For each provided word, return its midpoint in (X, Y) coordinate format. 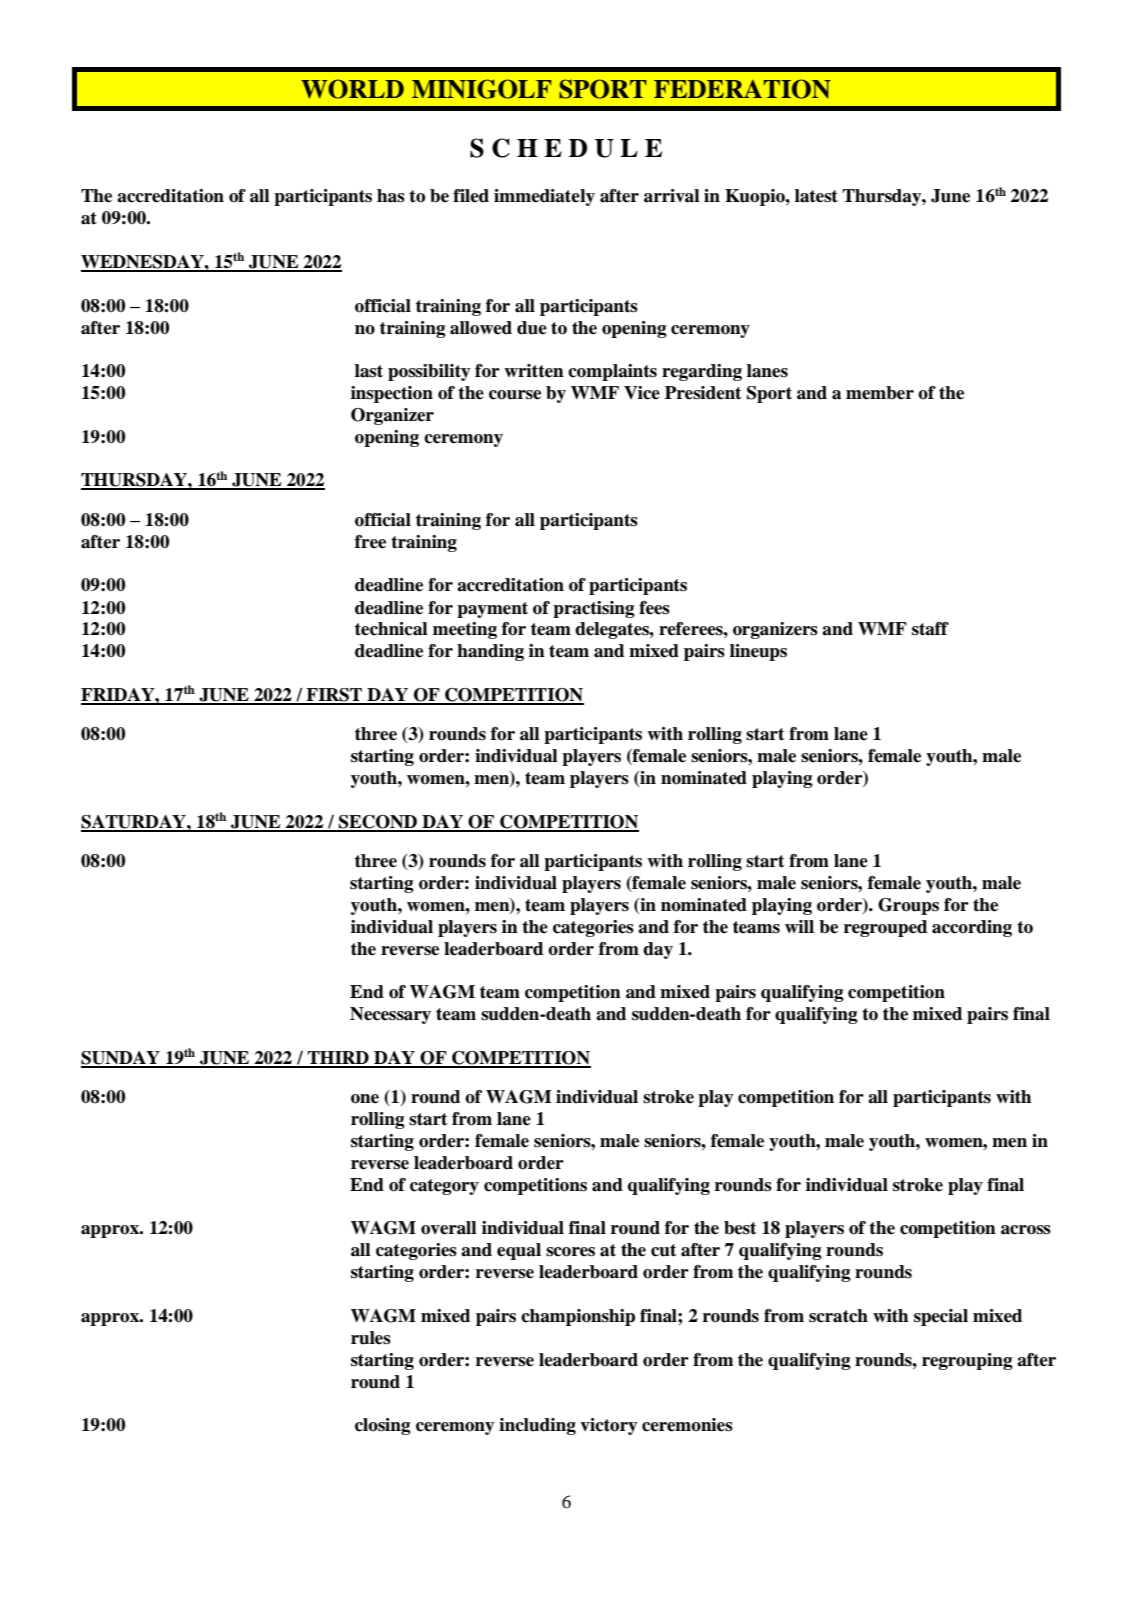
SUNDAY (121, 1059)
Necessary (390, 1015)
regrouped (885, 928)
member (880, 393)
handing (490, 652)
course (515, 395)
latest (816, 196)
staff (930, 629)
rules (371, 1338)
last (369, 371)
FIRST (334, 696)
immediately (544, 197)
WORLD (352, 89)
